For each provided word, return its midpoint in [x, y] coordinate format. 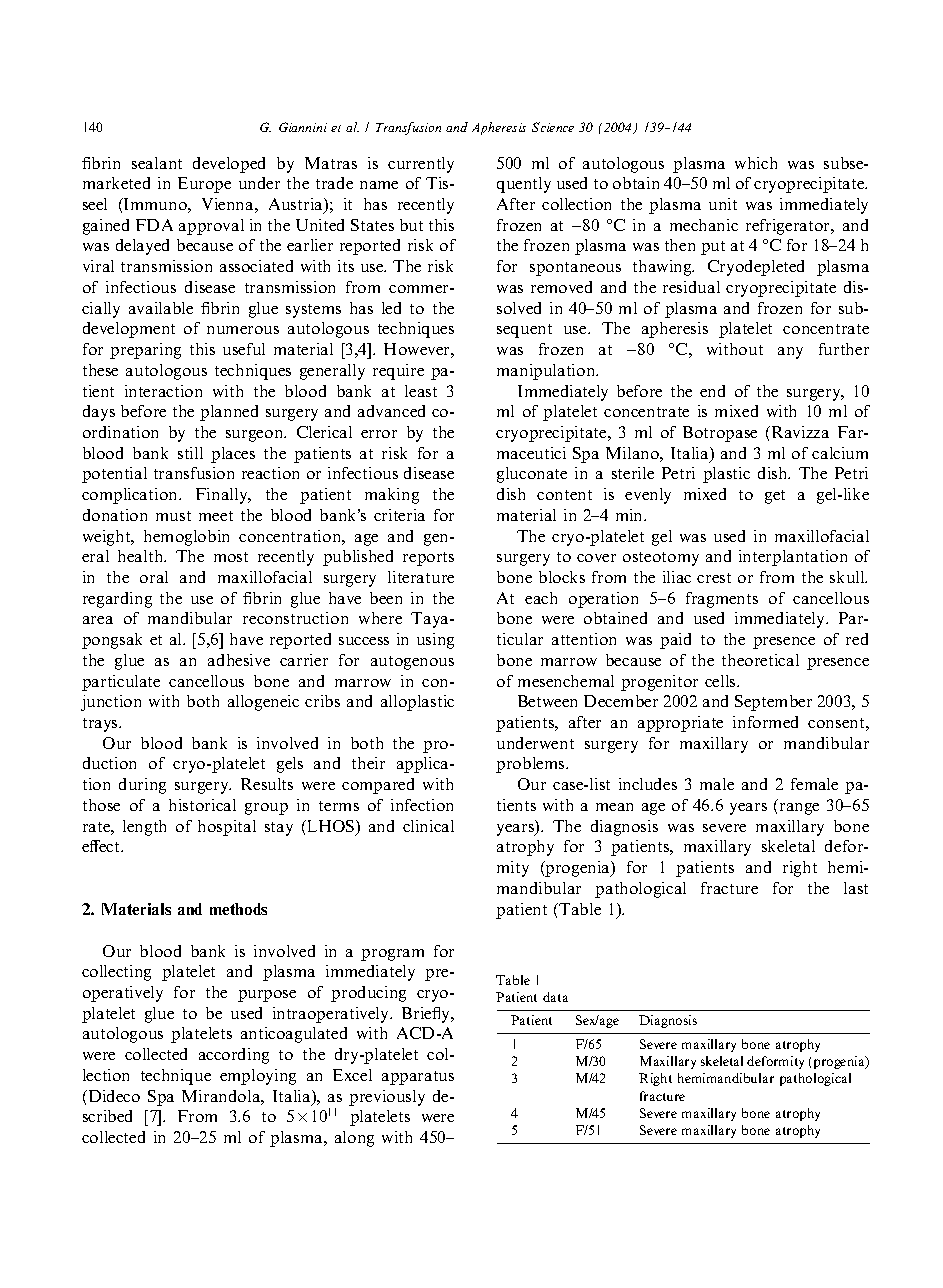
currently [421, 165]
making [392, 496]
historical [202, 805]
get [775, 497]
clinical [428, 826]
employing [258, 1077]
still [190, 453]
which [756, 163]
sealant [157, 163]
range [799, 809]
